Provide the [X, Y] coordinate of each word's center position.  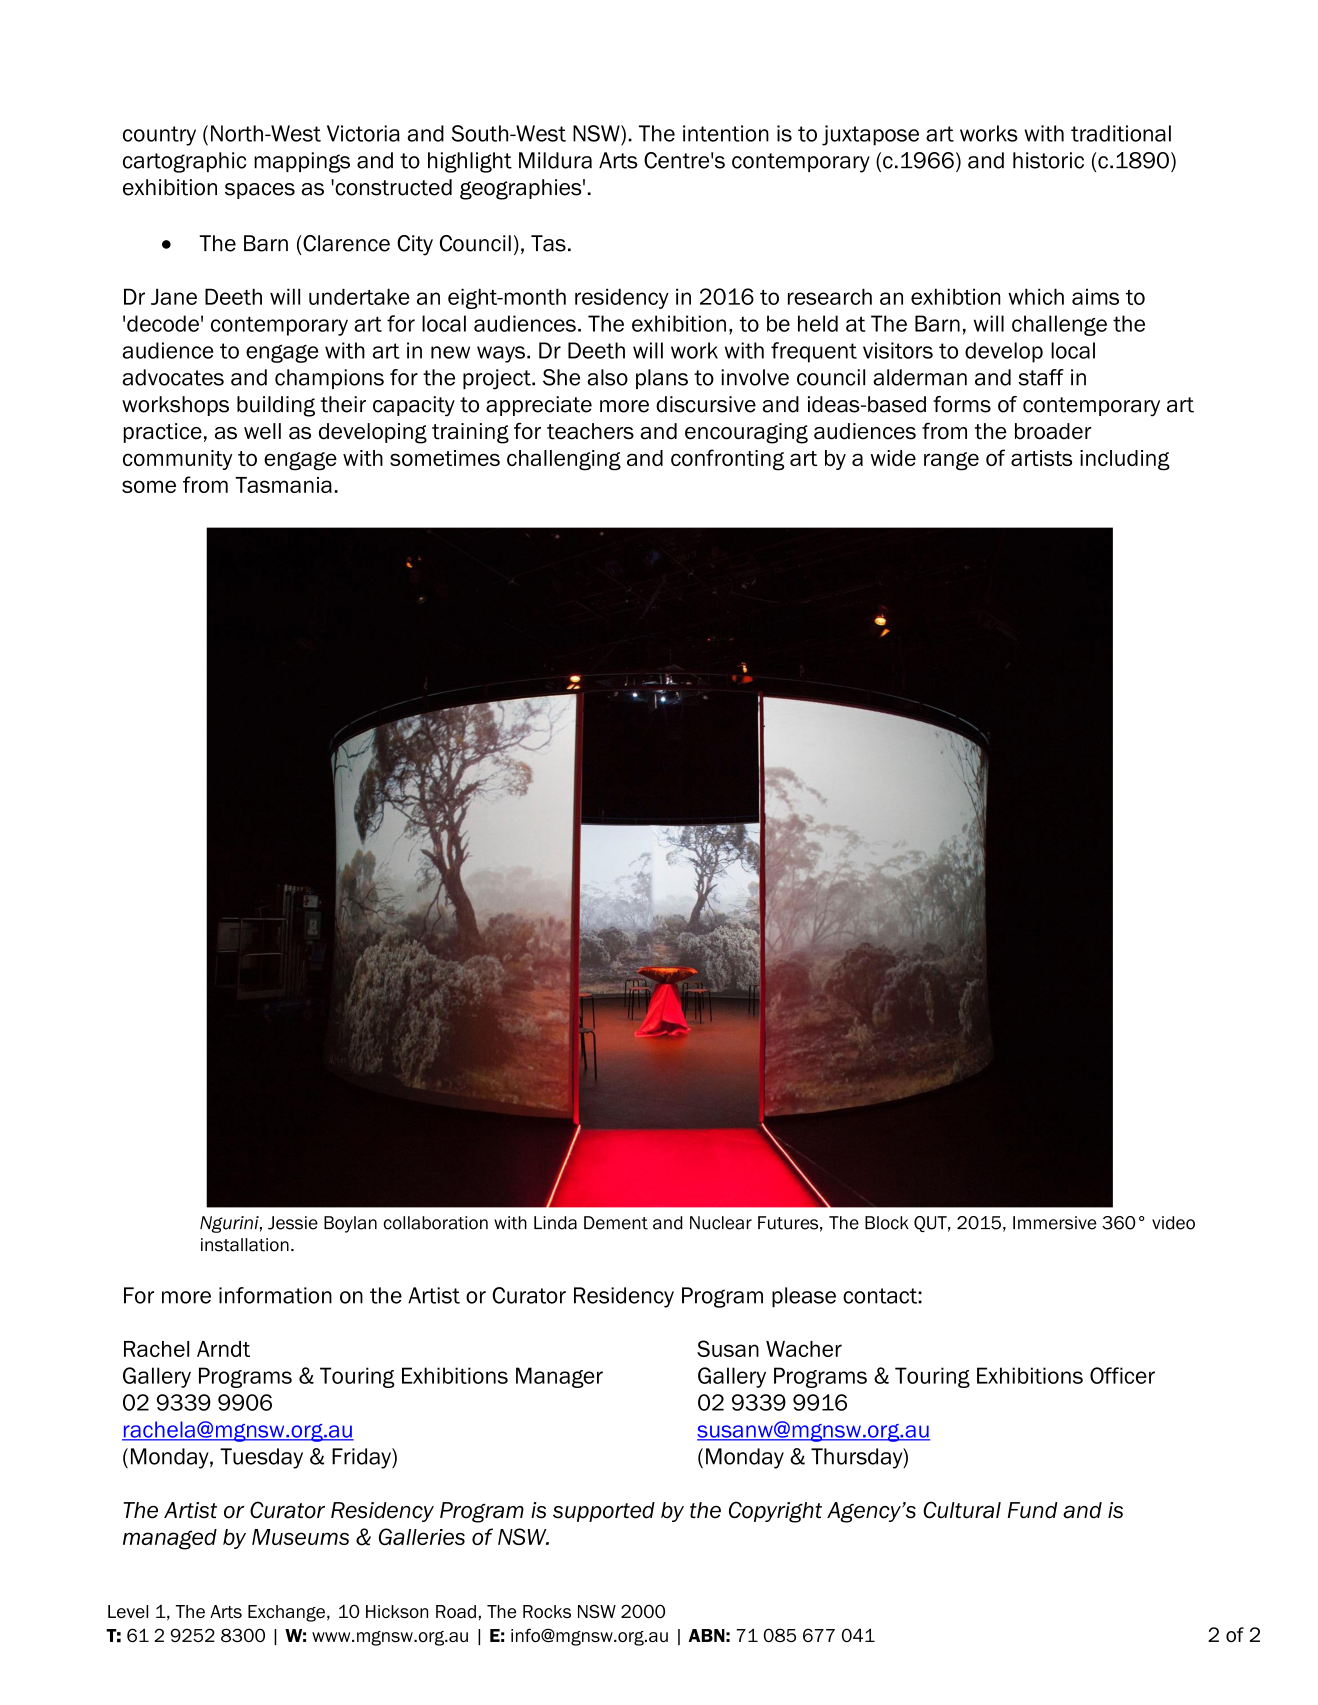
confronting [727, 460]
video [1173, 1223]
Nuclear [721, 1223]
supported [604, 1512]
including [1125, 460]
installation [245, 1245]
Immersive [1055, 1223]
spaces [260, 191]
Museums [300, 1537]
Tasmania [283, 485]
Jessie [293, 1223]
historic [1048, 160]
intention [726, 133]
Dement [616, 1223]
